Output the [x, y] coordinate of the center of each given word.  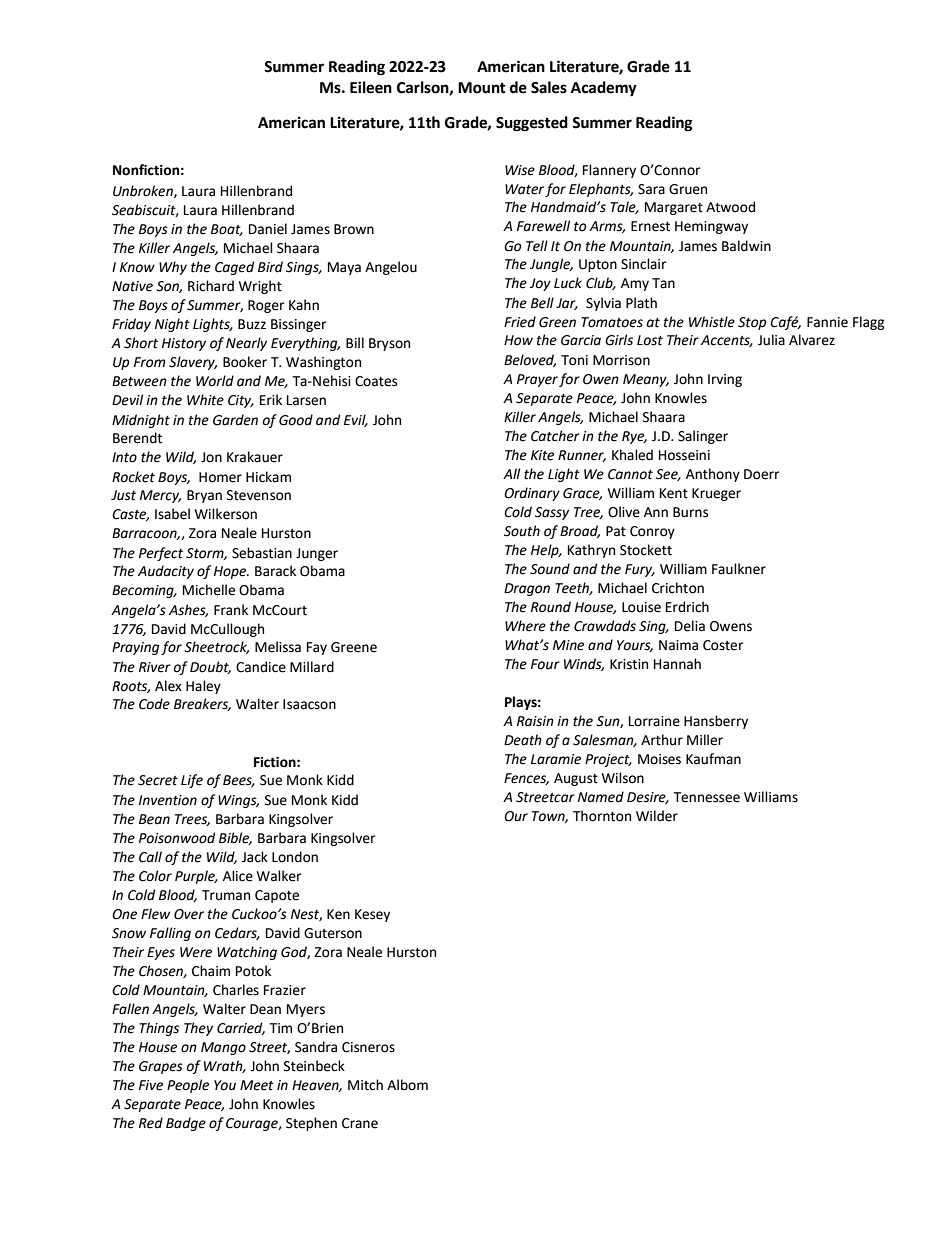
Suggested [532, 124]
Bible [235, 838]
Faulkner [739, 569]
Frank [231, 610]
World [215, 381]
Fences [526, 779]
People [188, 1086]
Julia [771, 340]
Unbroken [144, 191]
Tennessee [706, 797]
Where [525, 626]
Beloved [530, 360]
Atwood [730, 207]
